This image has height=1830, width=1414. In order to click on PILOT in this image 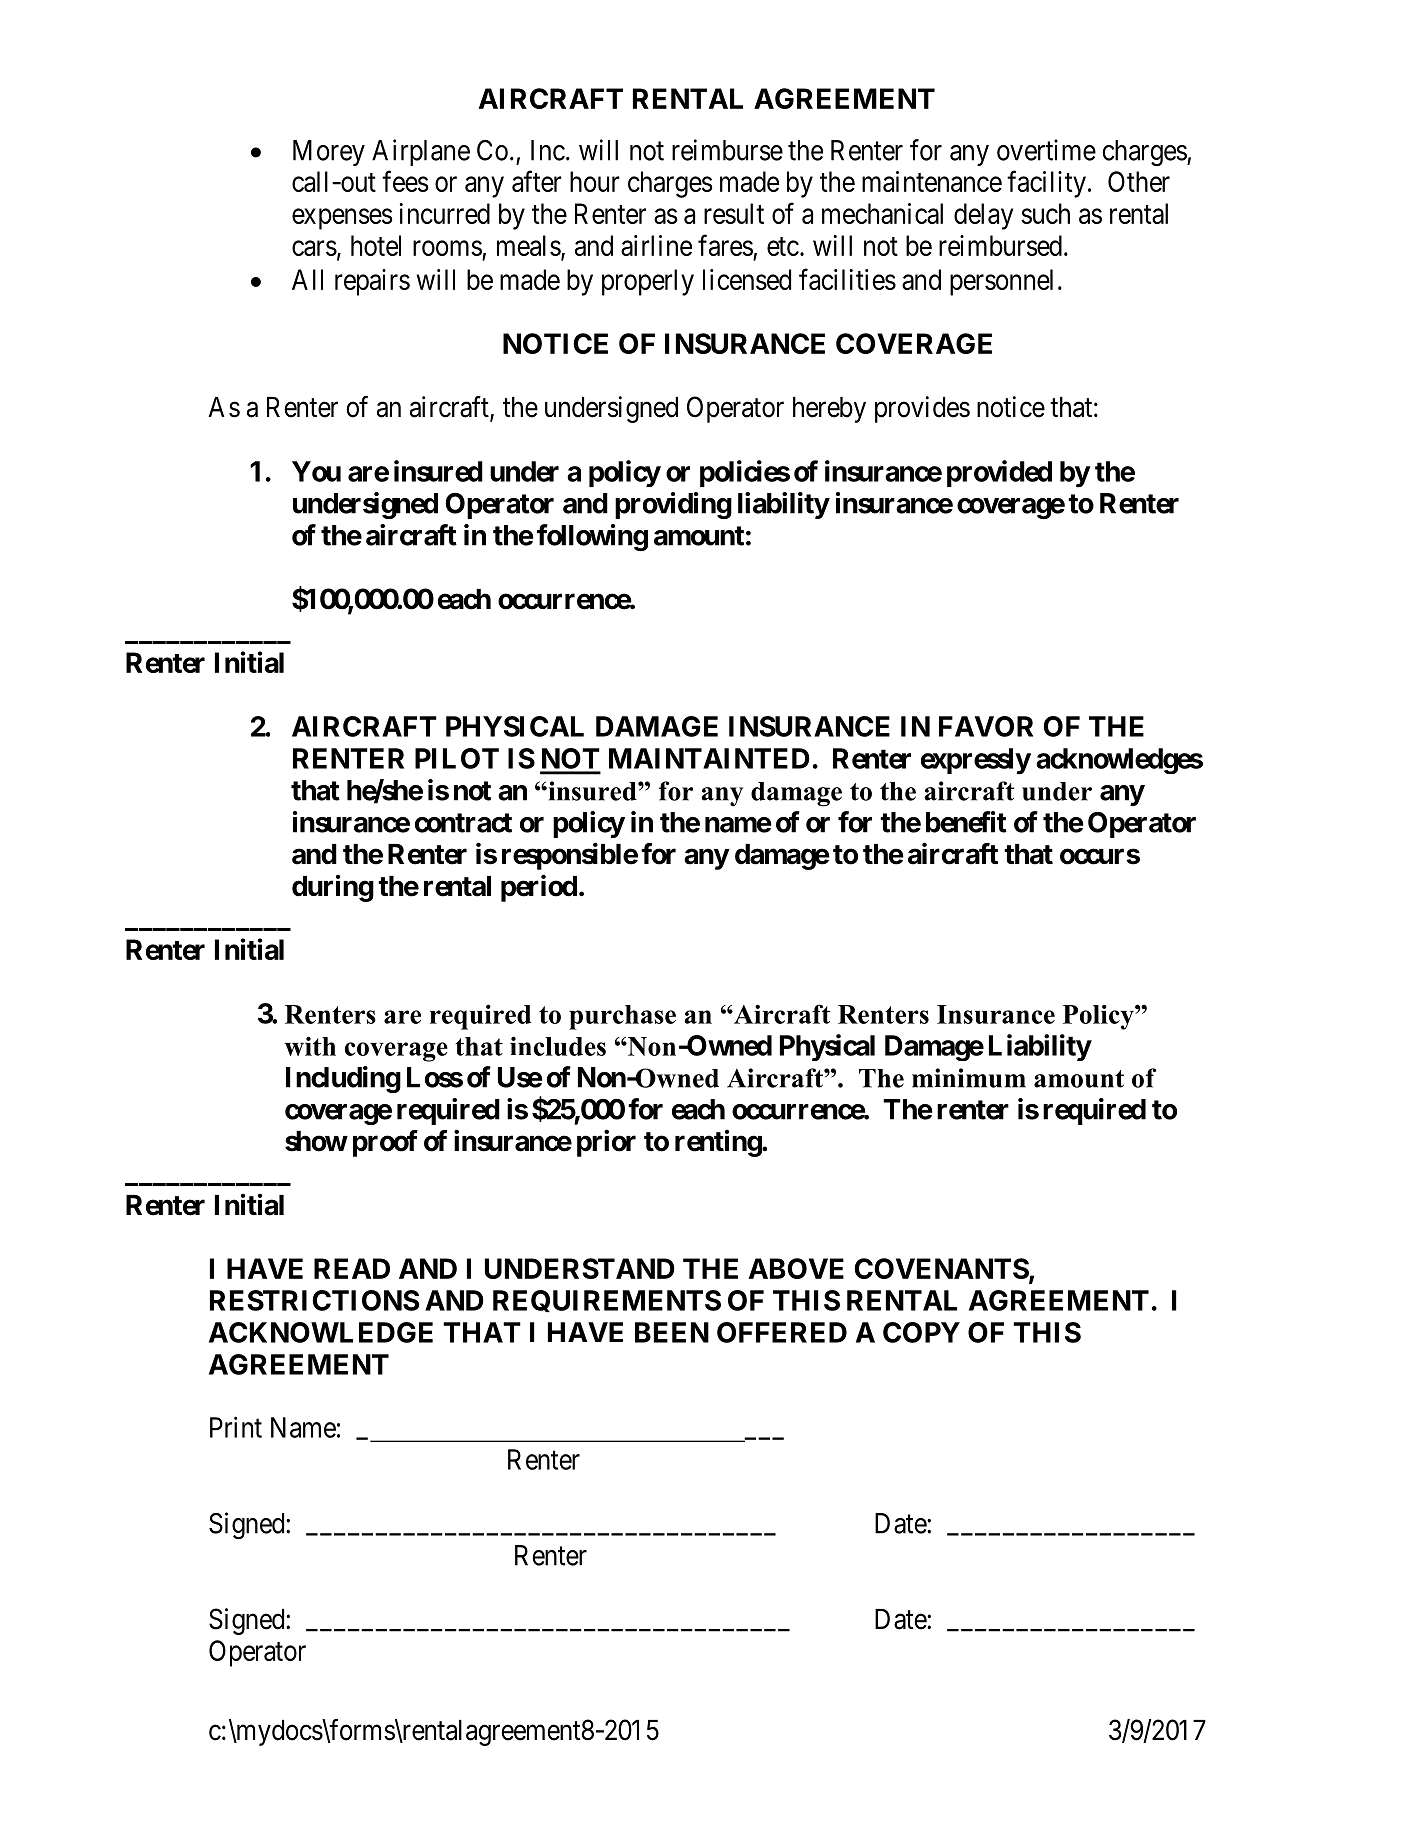, I will do `click(457, 758)`.
